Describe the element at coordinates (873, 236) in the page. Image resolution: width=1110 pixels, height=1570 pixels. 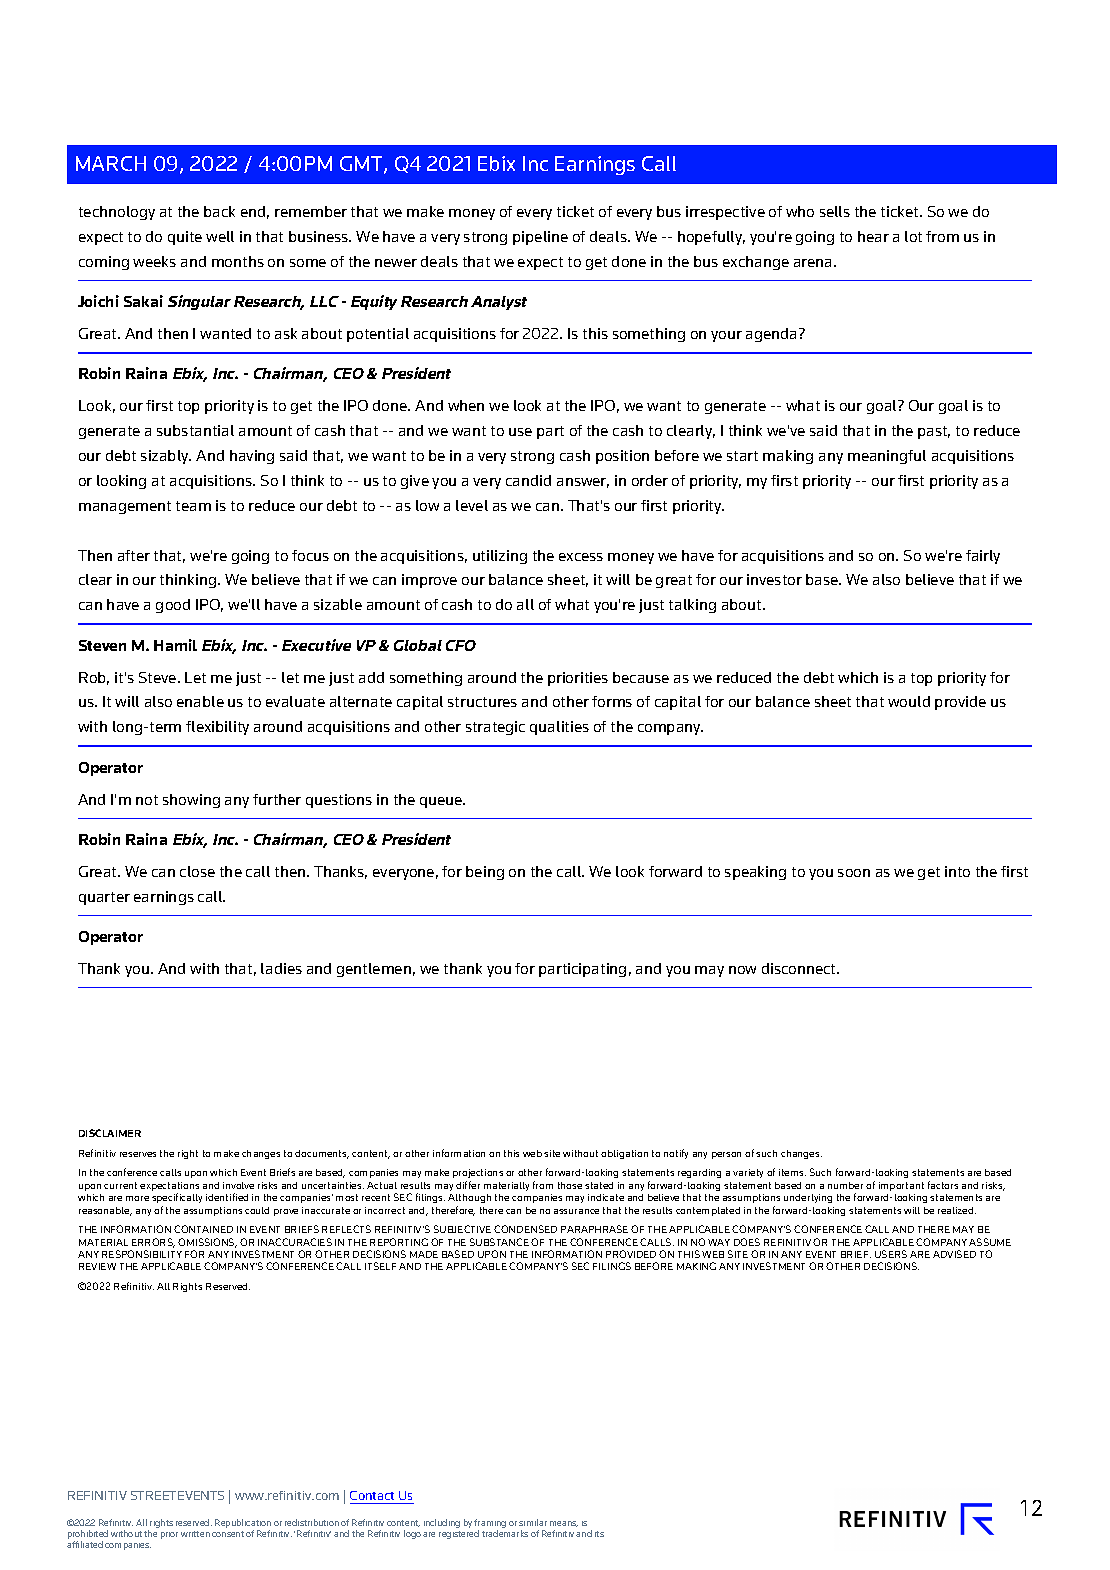
I see `hear` at that location.
